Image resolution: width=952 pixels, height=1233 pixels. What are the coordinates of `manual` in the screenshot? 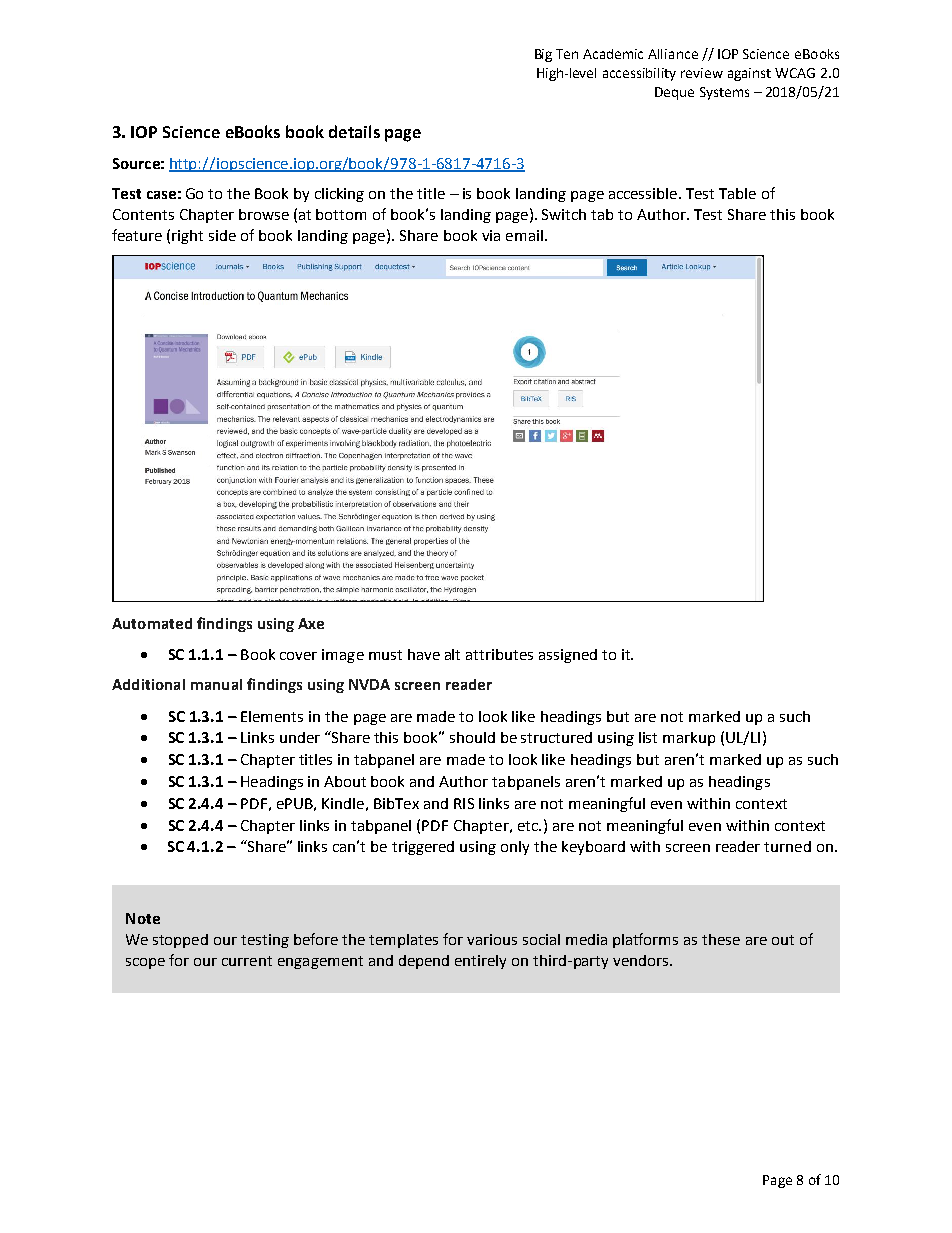 It's located at (216, 684).
